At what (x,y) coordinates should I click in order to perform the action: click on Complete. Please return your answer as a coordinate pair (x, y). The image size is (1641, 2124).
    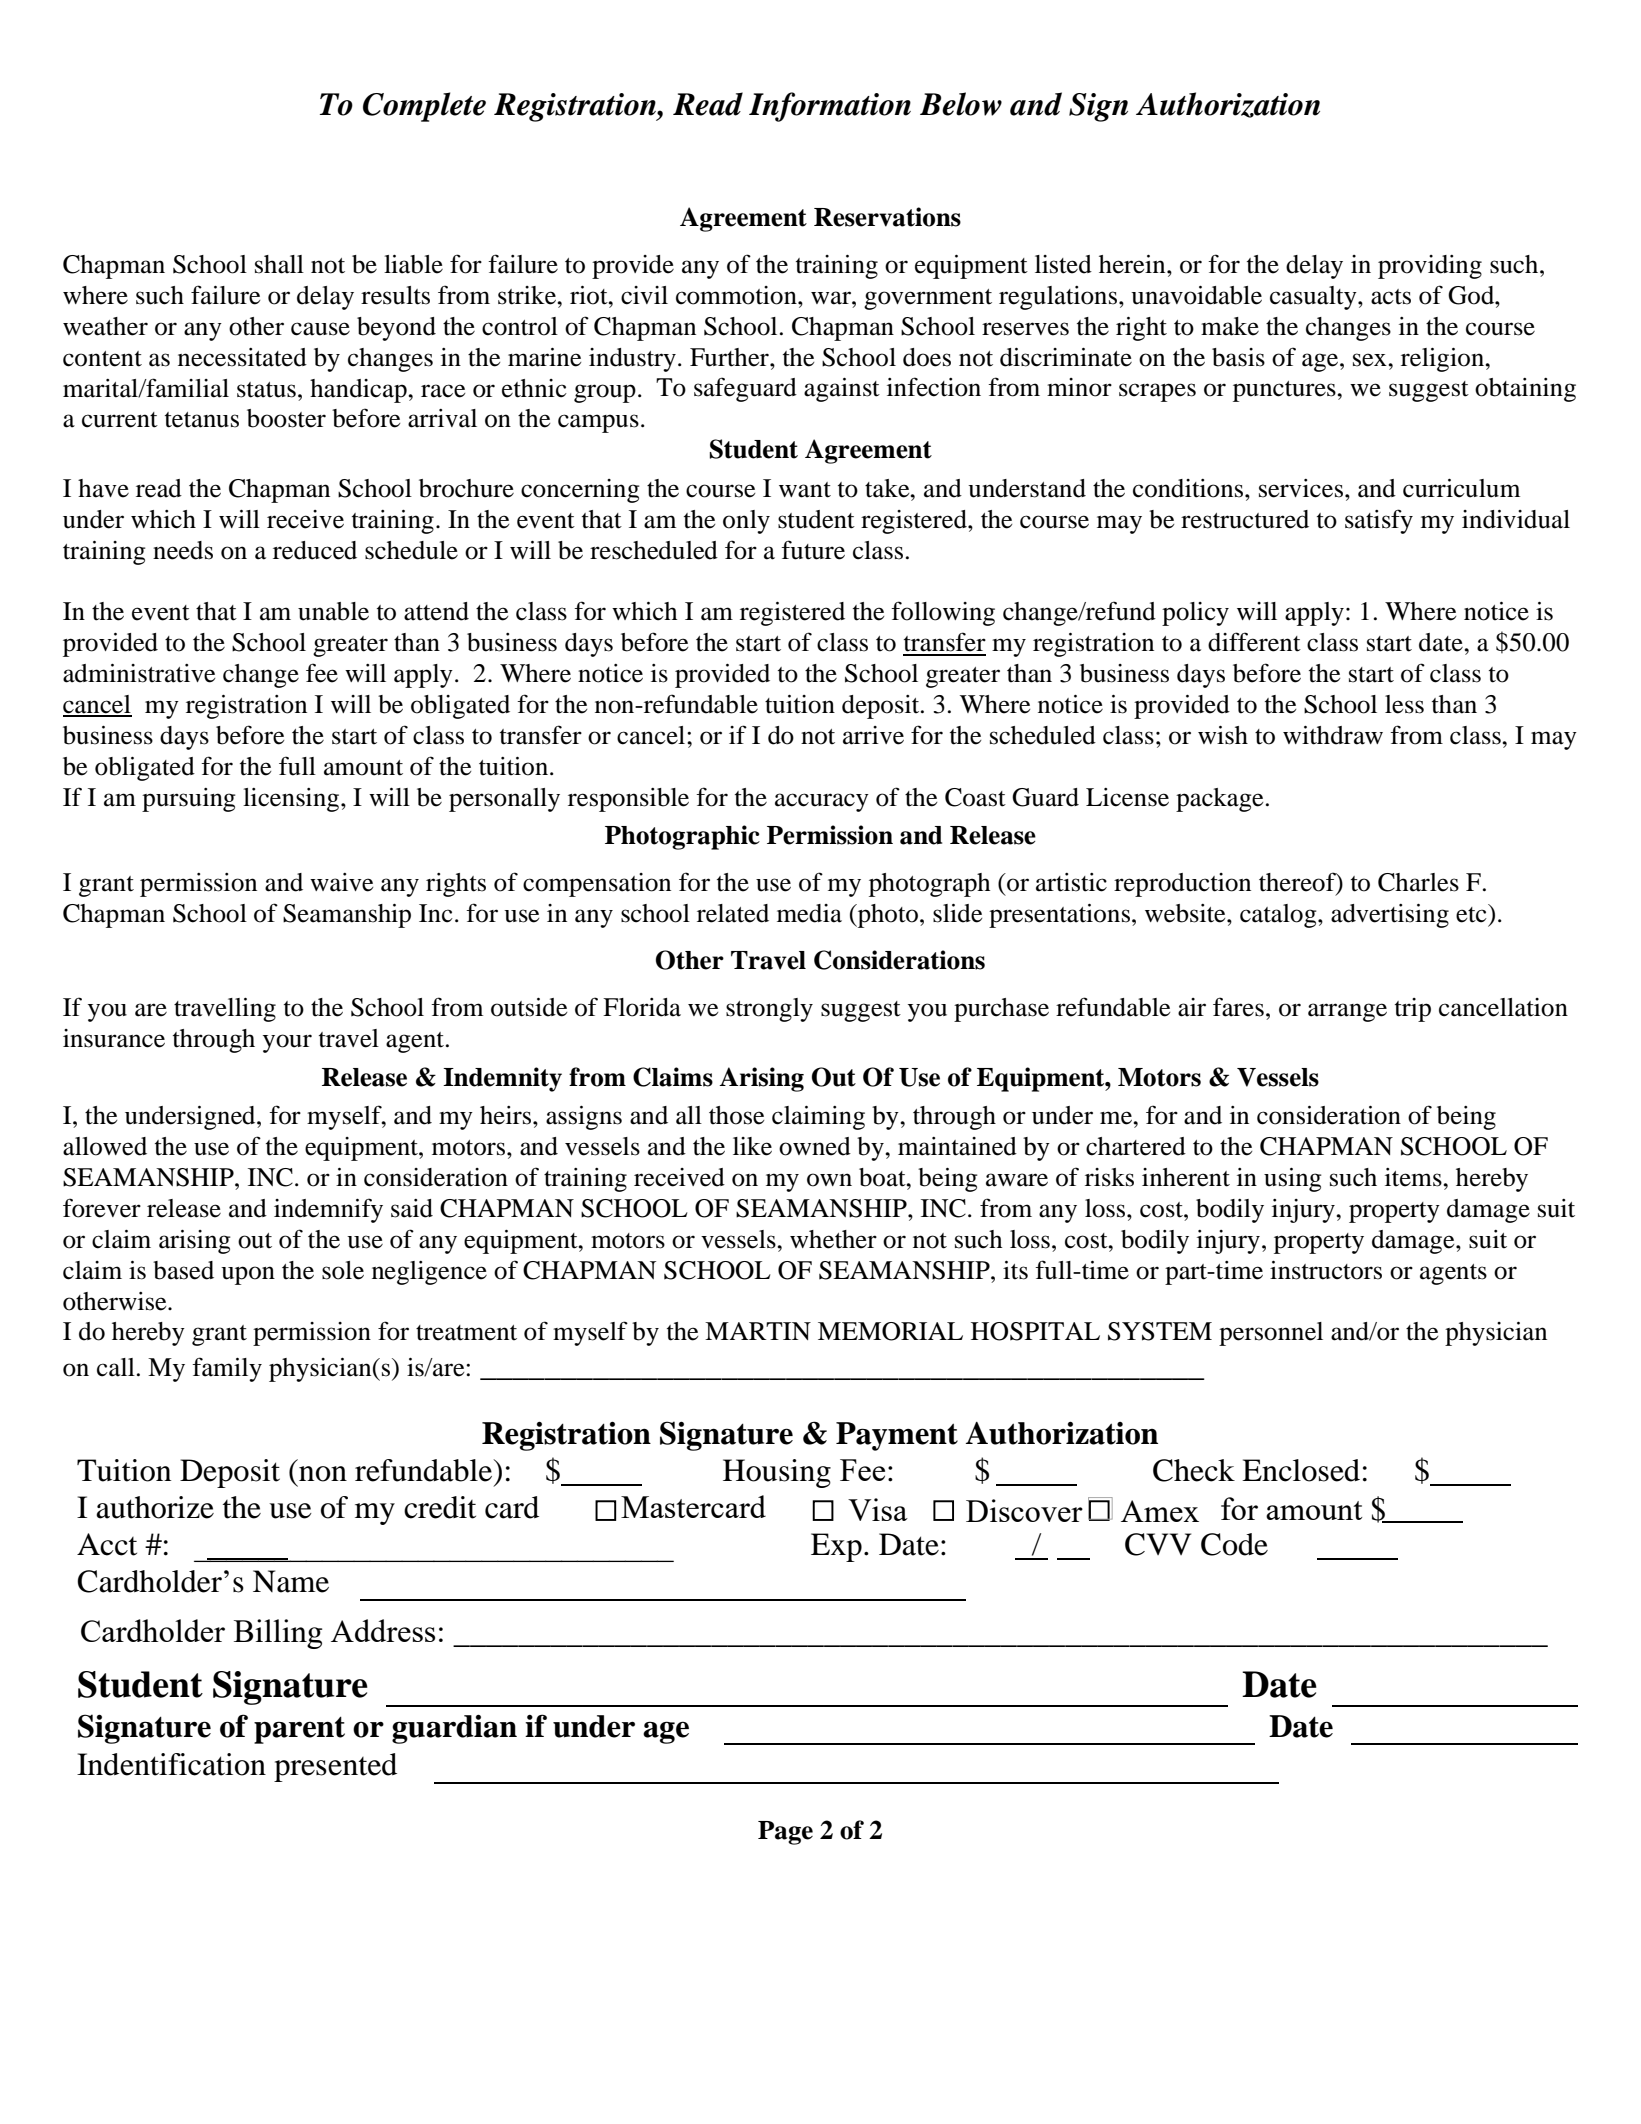
    Looking at the image, I should click on (424, 107).
